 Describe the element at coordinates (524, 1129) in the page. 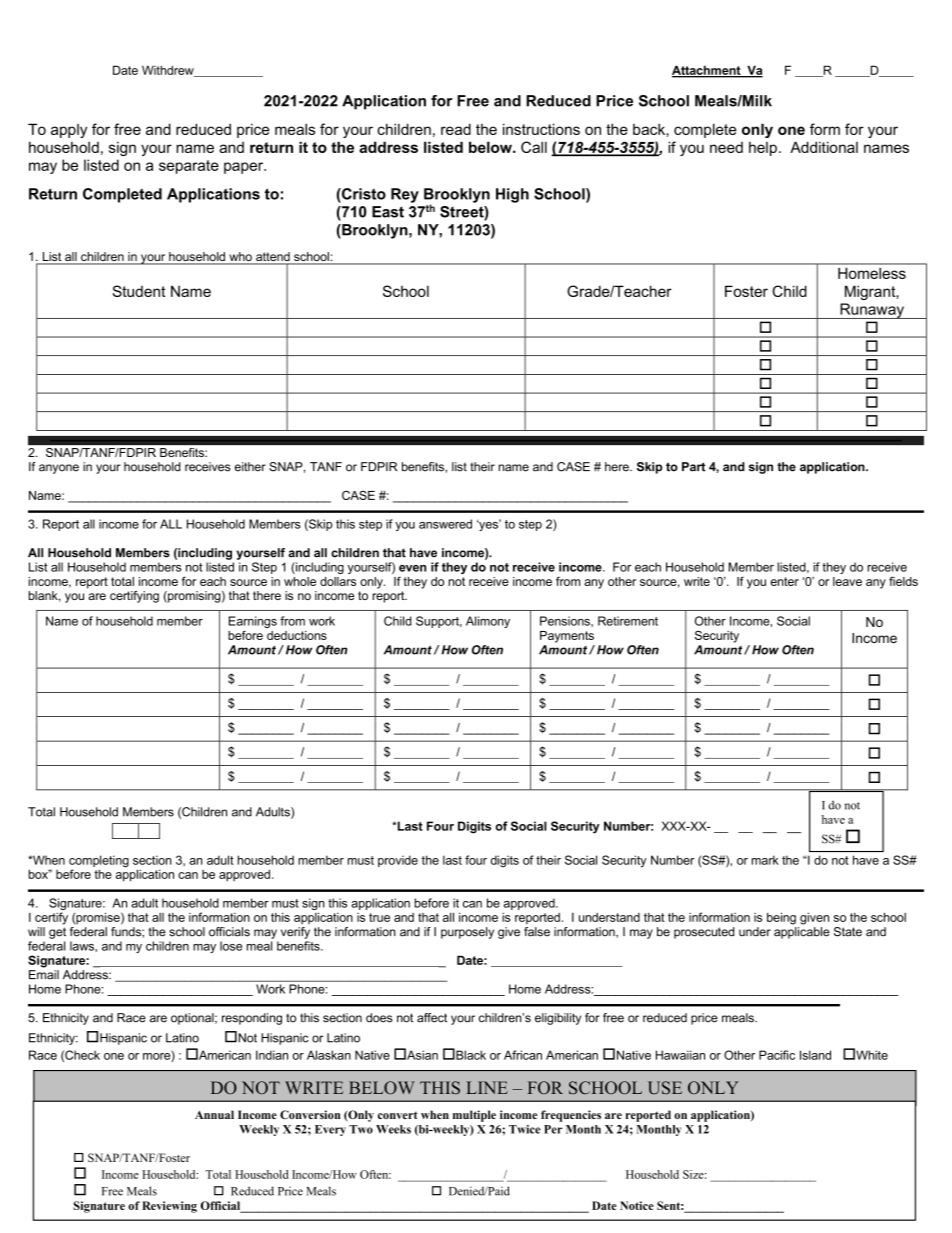

I see `Twice` at that location.
